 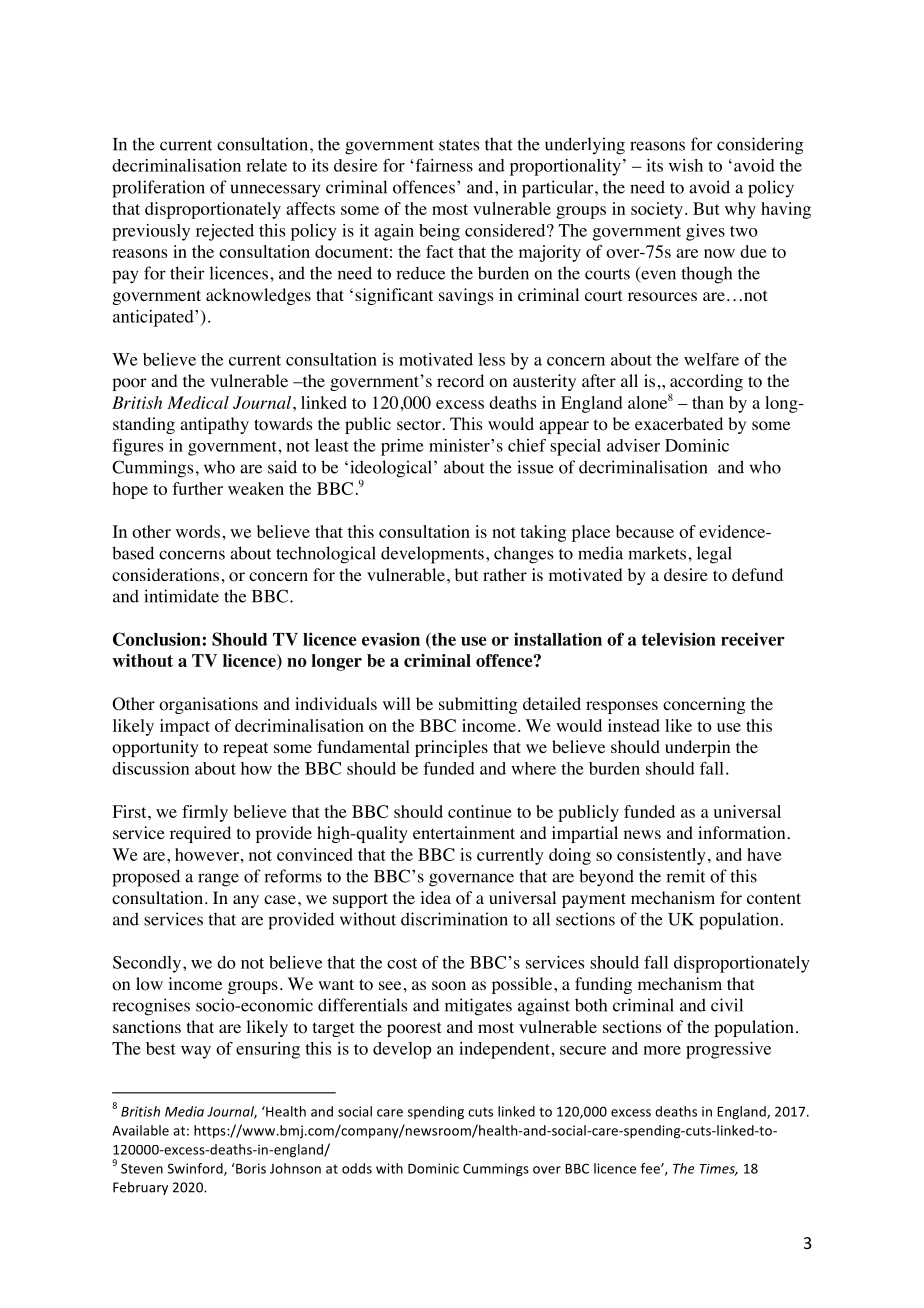 What do you see at coordinates (478, 705) in the document?
I see `submitting` at bounding box center [478, 705].
